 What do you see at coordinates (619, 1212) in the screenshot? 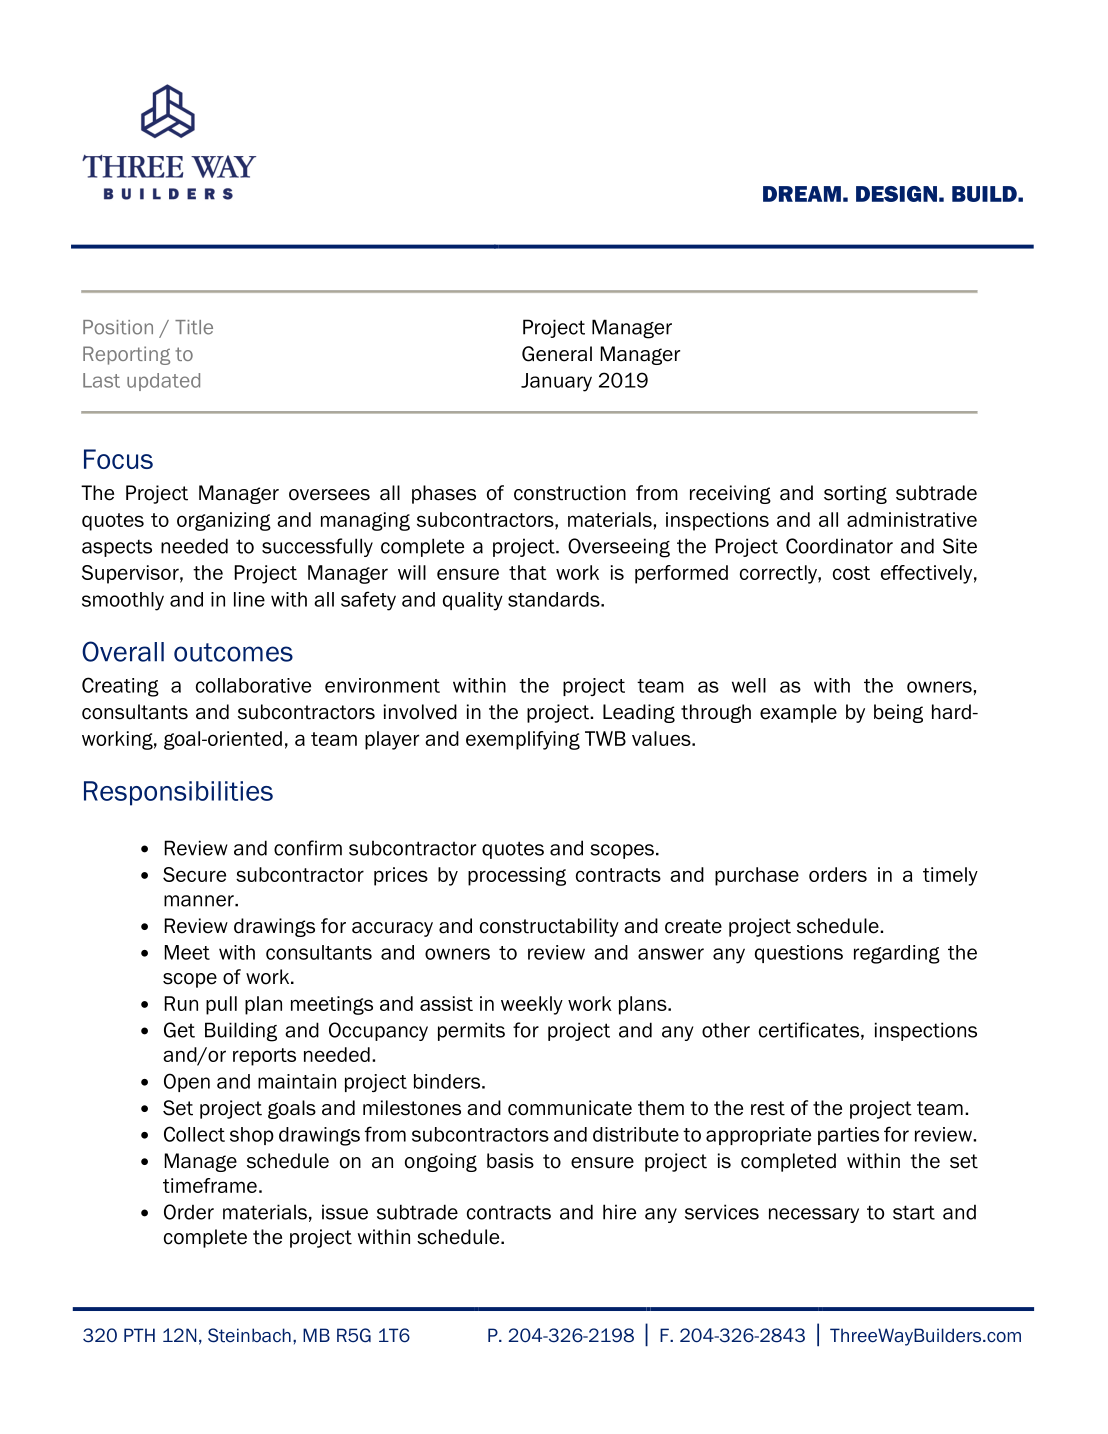
I see `hire` at bounding box center [619, 1212].
